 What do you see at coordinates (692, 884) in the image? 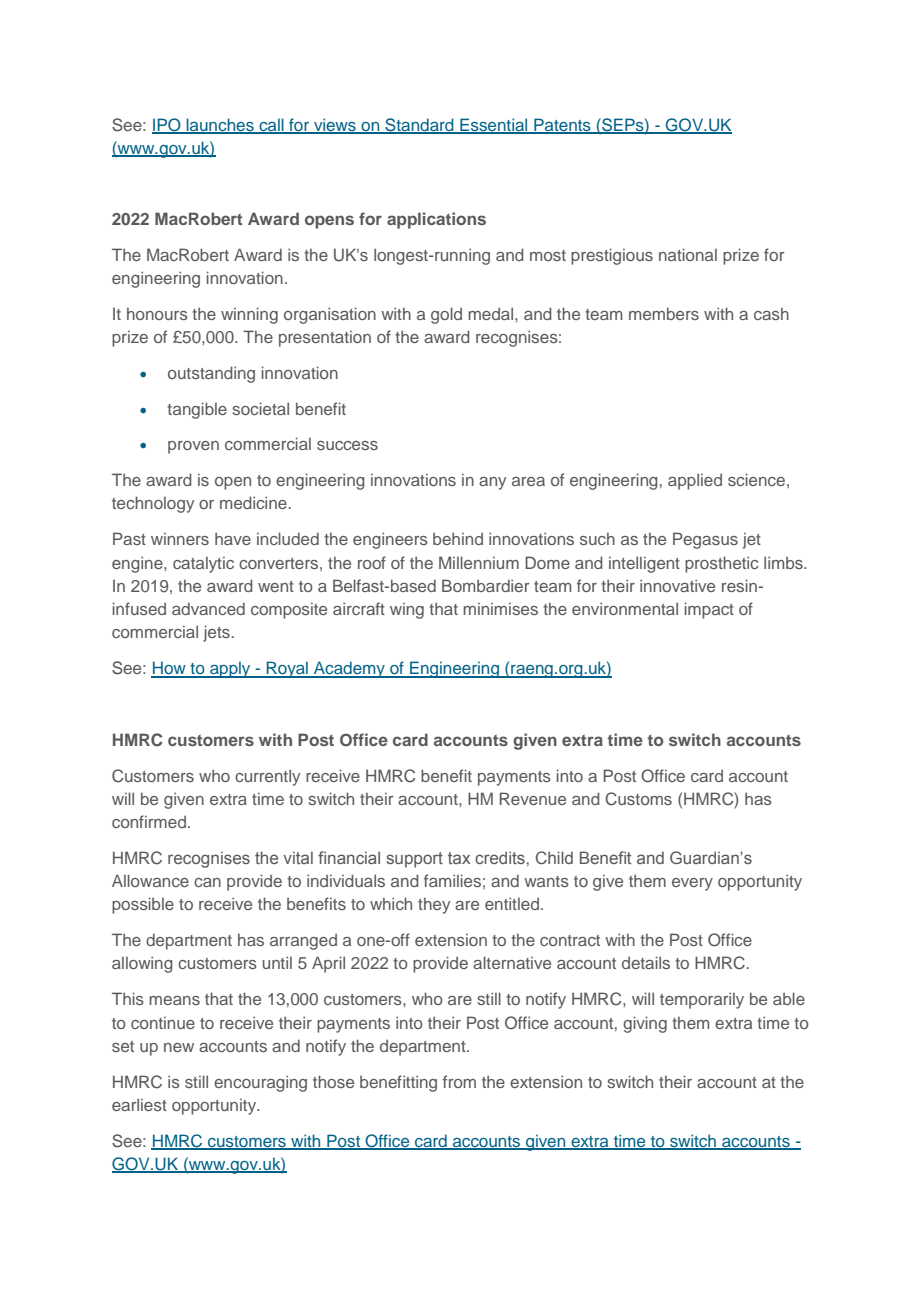
I see `every` at bounding box center [692, 884].
